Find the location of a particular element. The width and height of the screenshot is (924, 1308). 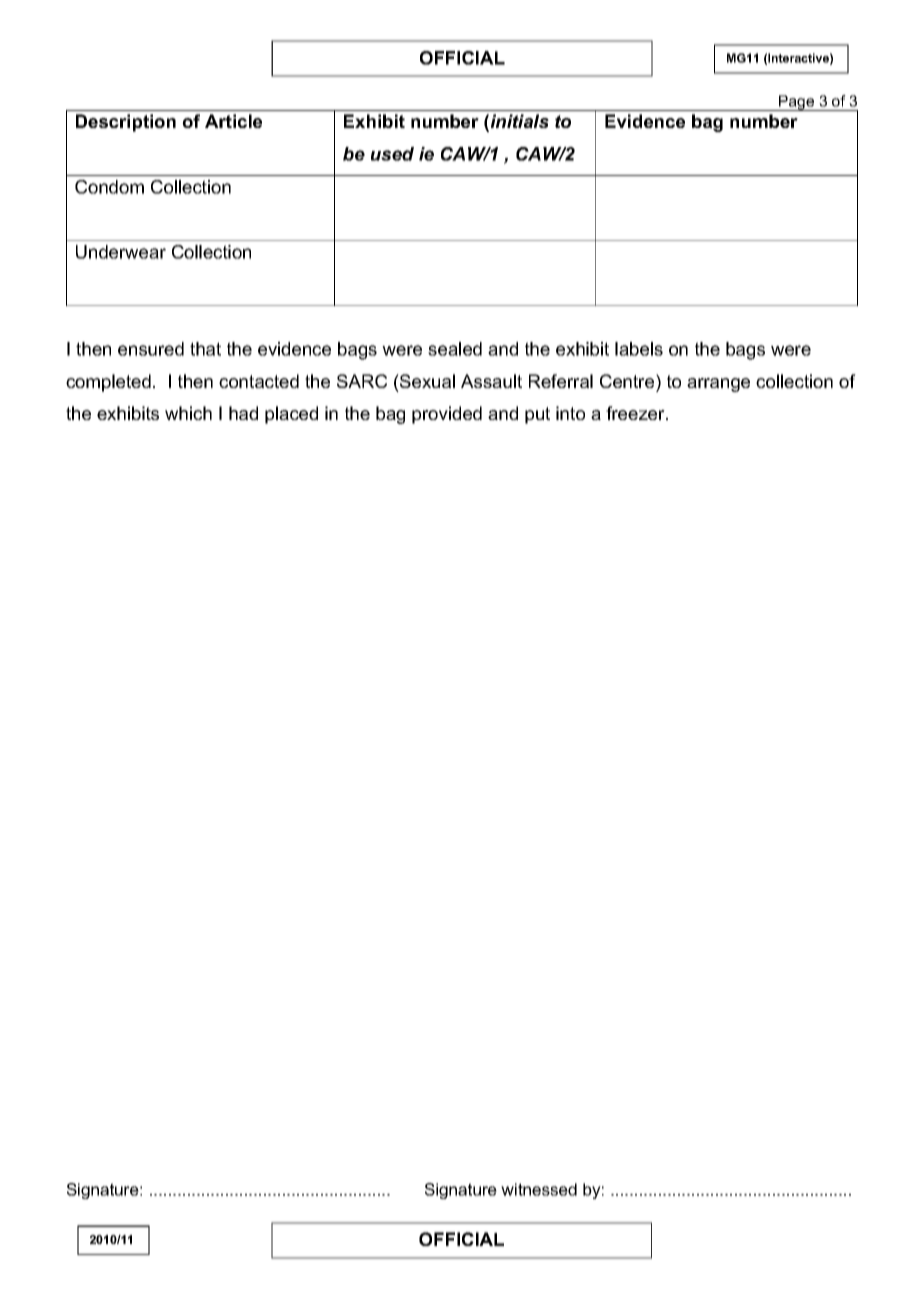

placed is located at coordinates (291, 415).
